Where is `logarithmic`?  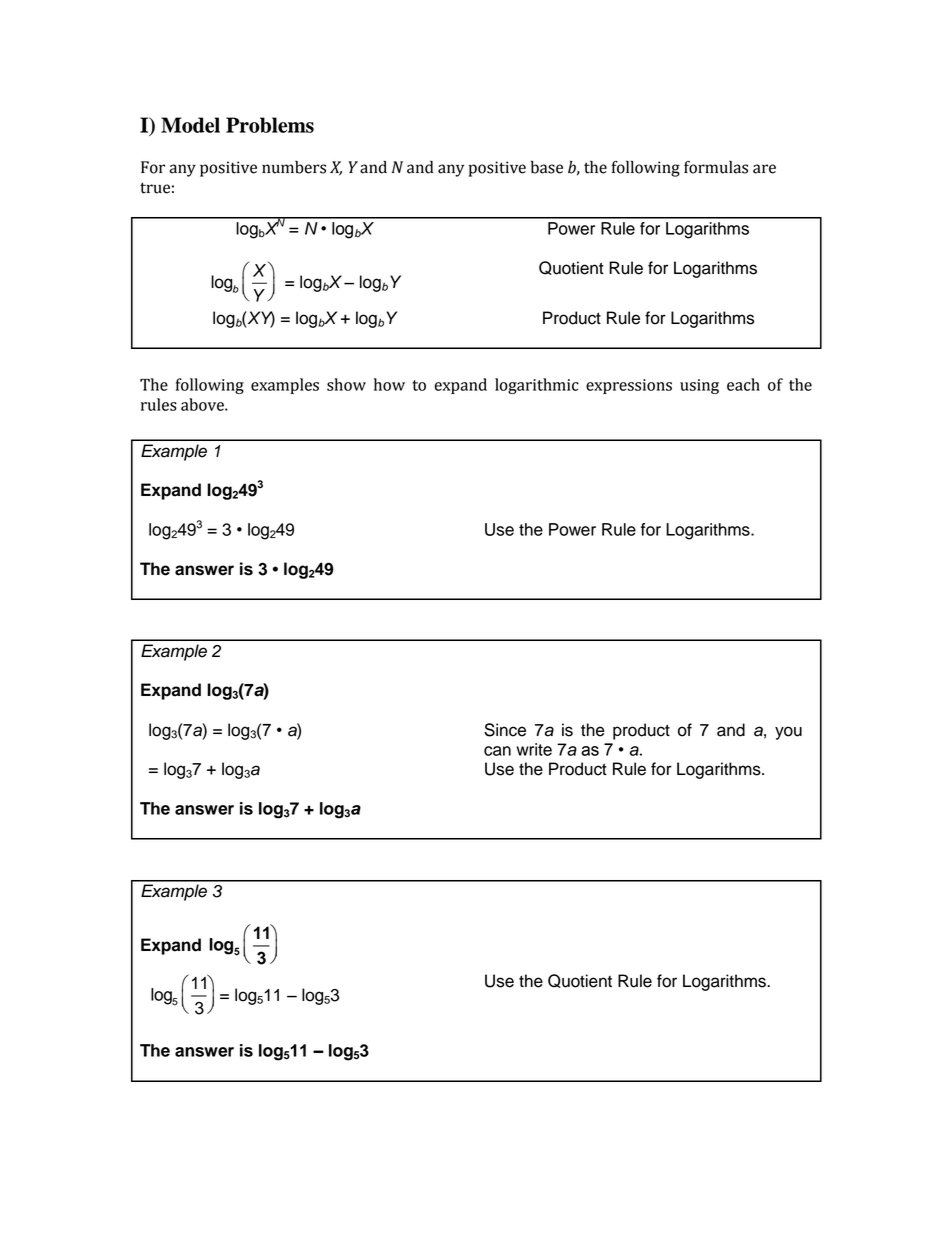 logarithmic is located at coordinates (537, 386).
